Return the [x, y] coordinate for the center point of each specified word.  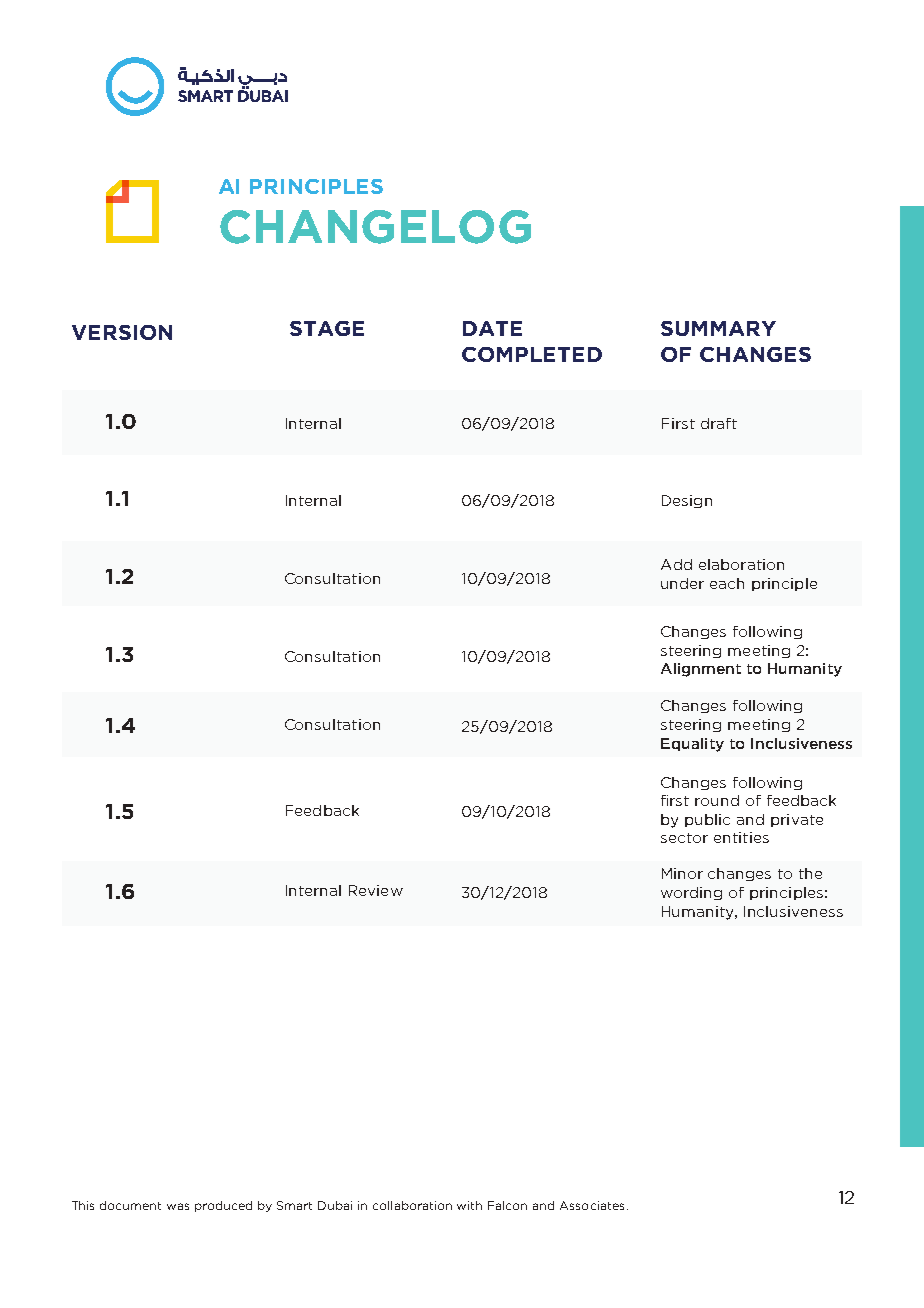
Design [687, 501]
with [469, 1205]
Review [376, 890]
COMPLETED [532, 354]
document [130, 1205]
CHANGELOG [375, 227]
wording [691, 893]
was [178, 1206]
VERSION [122, 332]
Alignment [701, 670]
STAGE [327, 328]
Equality [692, 745]
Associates [592, 1205]
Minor [682, 873]
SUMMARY [718, 328]
